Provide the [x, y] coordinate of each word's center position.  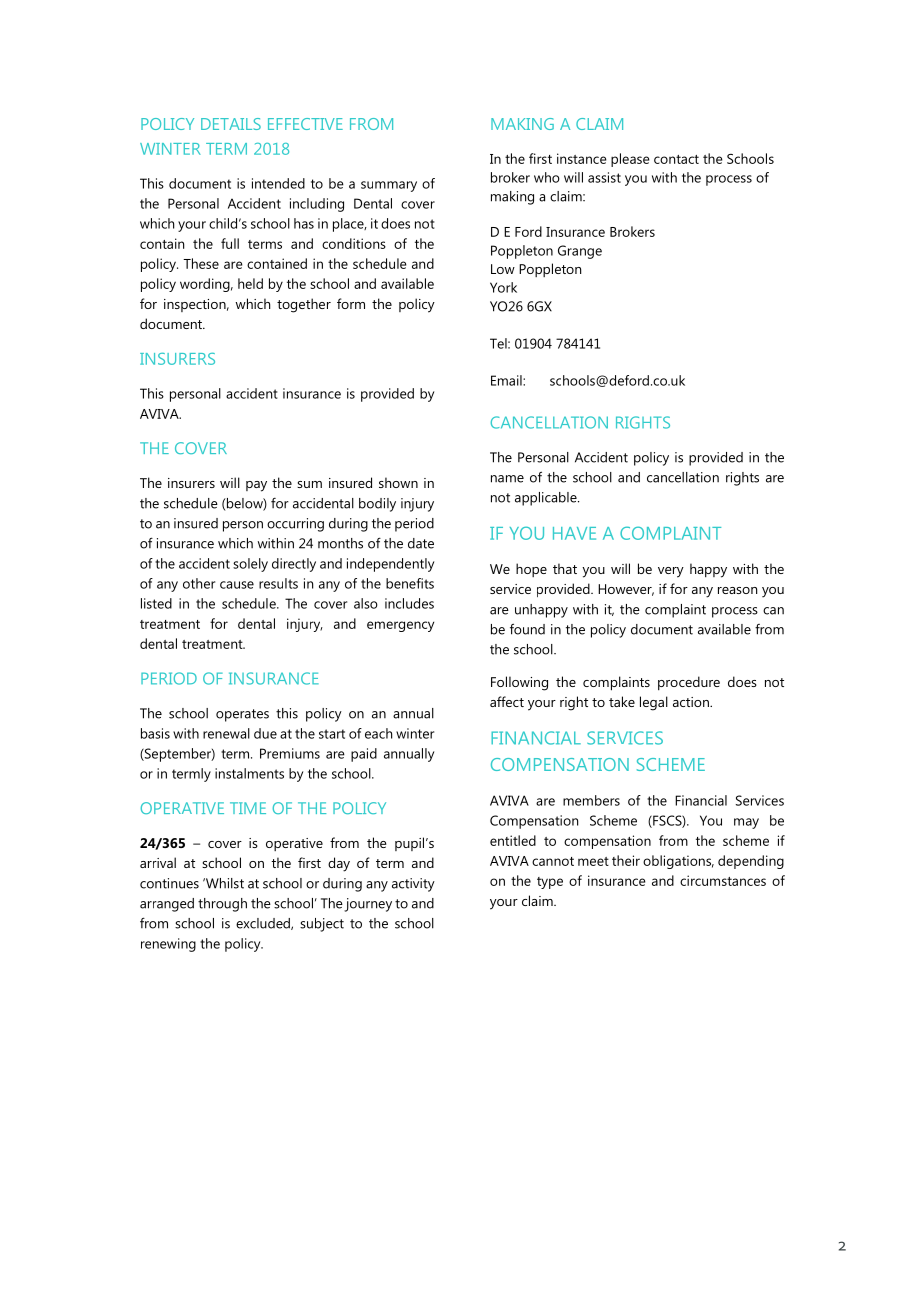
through [222, 905]
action [692, 702]
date [421, 543]
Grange [580, 252]
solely [250, 565]
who [547, 177]
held [250, 283]
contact [676, 159]
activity [413, 885]
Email [507, 380]
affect [507, 701]
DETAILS [231, 124]
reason [737, 590]
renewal [226, 733]
